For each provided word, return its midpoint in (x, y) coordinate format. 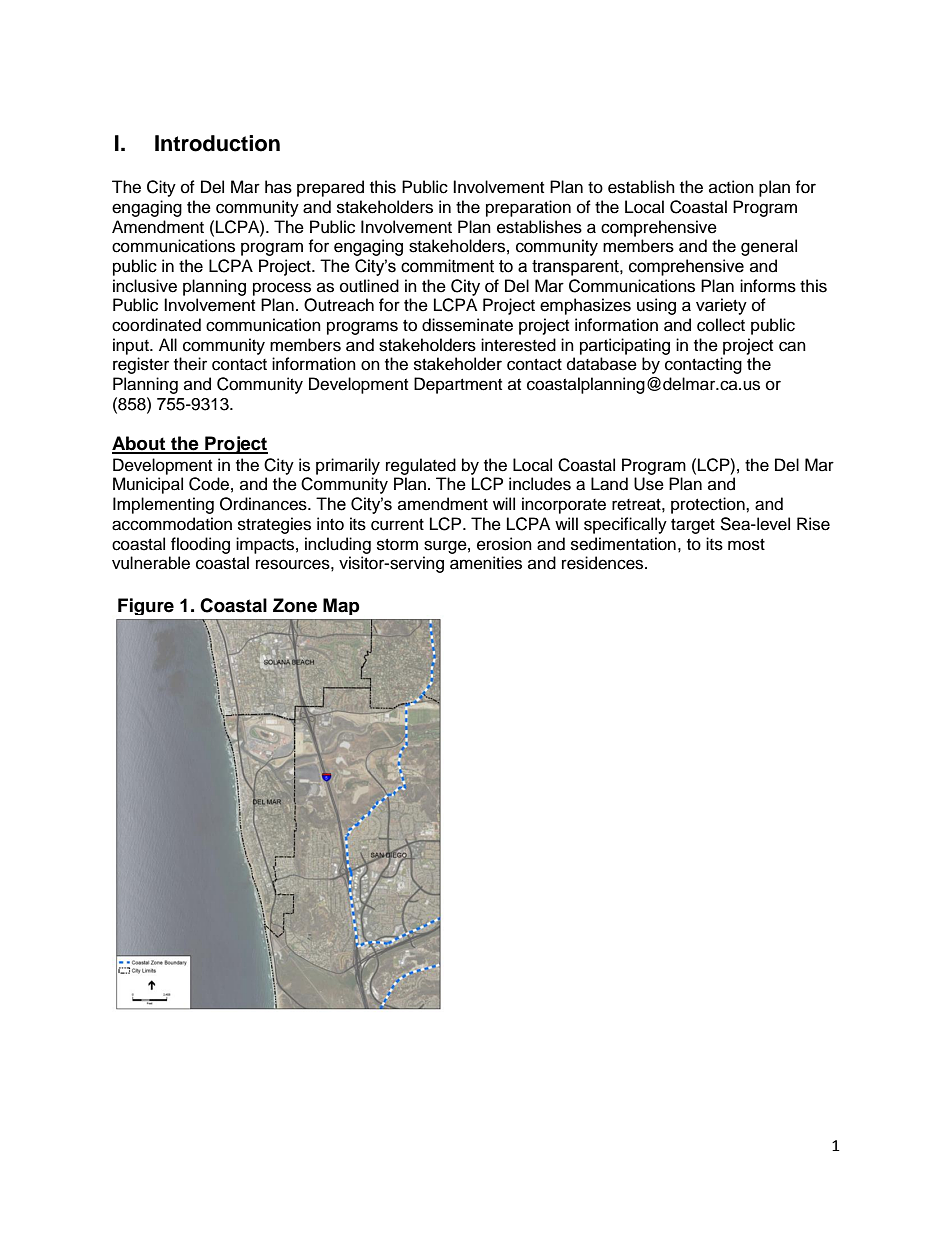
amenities (486, 563)
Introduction (217, 143)
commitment (447, 266)
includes (540, 484)
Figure (146, 606)
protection (709, 505)
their (190, 364)
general (769, 247)
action (731, 187)
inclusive (145, 286)
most (746, 545)
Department (458, 385)
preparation (528, 208)
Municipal (148, 485)
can (792, 346)
